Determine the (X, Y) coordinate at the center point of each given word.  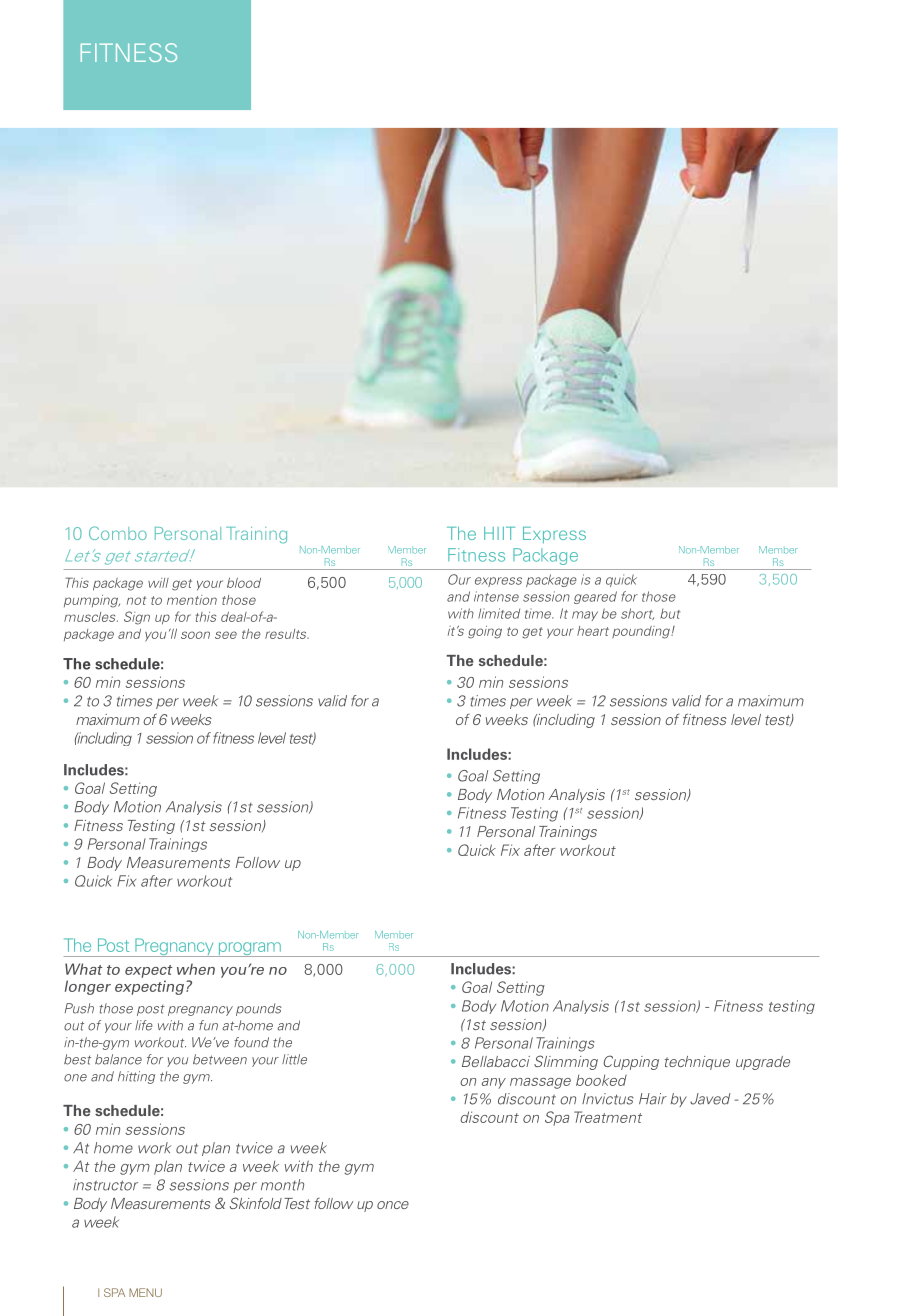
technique (697, 1063)
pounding (642, 632)
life (144, 1025)
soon (195, 635)
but (670, 614)
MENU (145, 1292)
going (485, 632)
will (158, 583)
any (494, 1083)
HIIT (499, 533)
